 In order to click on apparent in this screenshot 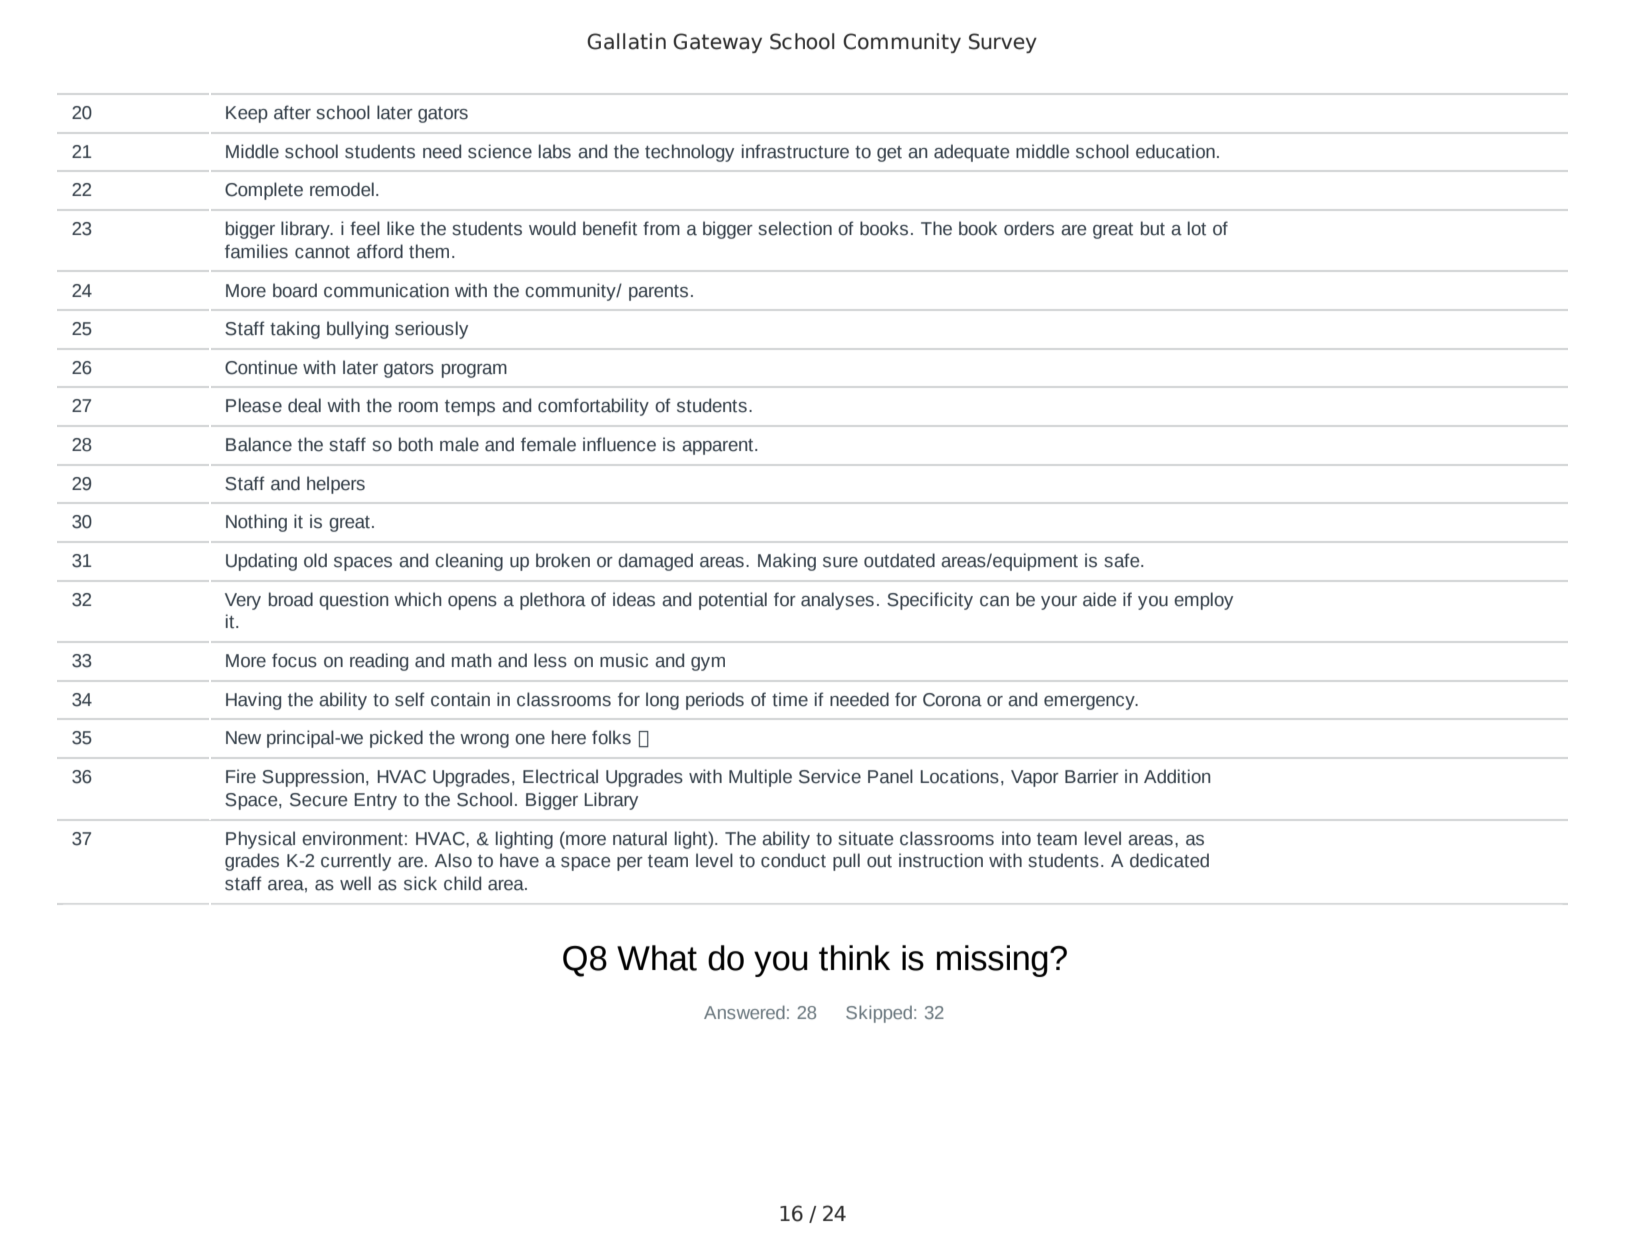, I will do `click(719, 447)`.
